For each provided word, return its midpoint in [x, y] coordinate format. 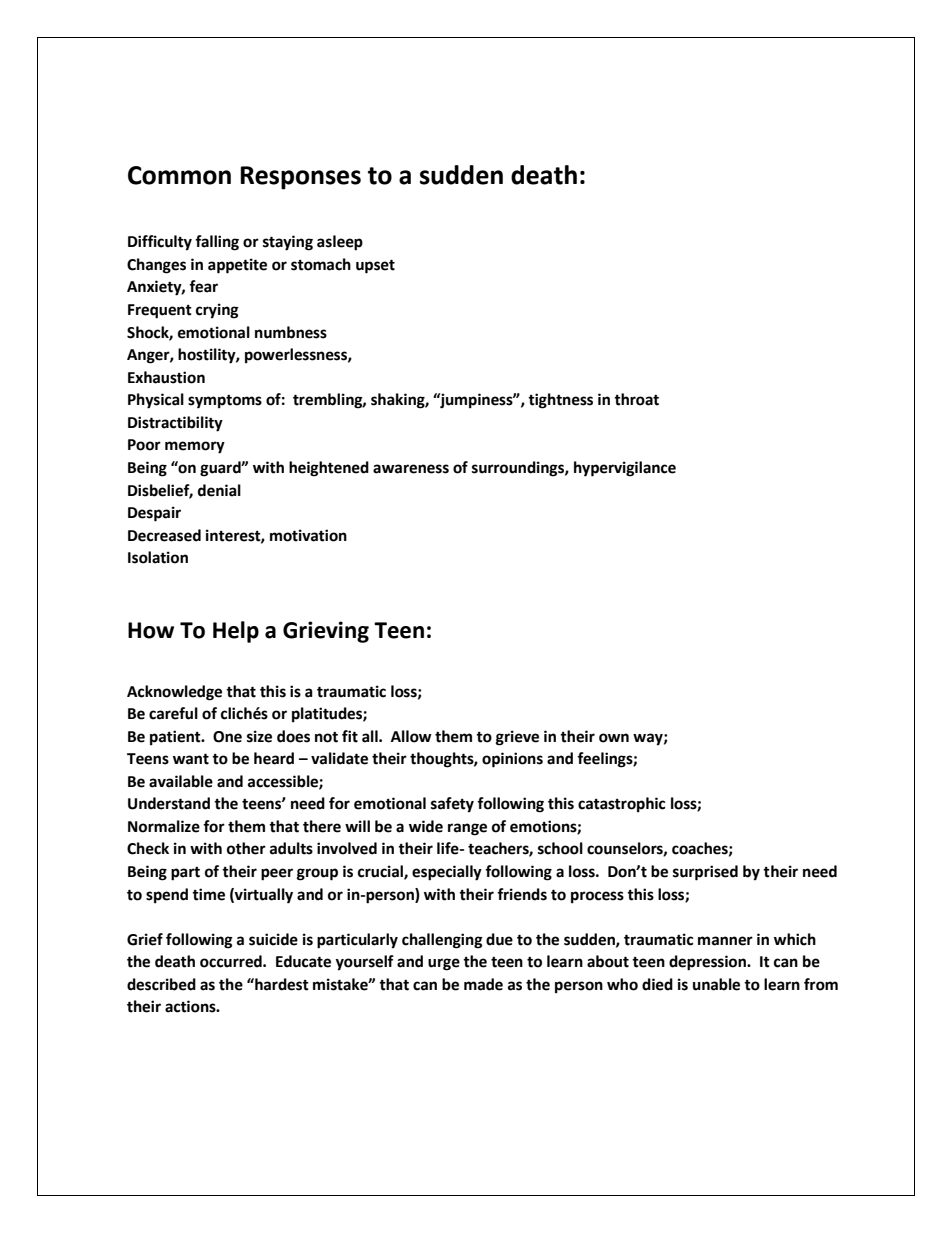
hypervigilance [625, 469]
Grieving [326, 632]
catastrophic [621, 805]
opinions [512, 760]
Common [179, 175]
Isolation [158, 557]
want [191, 759]
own [614, 738]
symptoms [225, 402]
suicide [273, 939]
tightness [560, 401]
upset [375, 266]
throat [636, 399]
